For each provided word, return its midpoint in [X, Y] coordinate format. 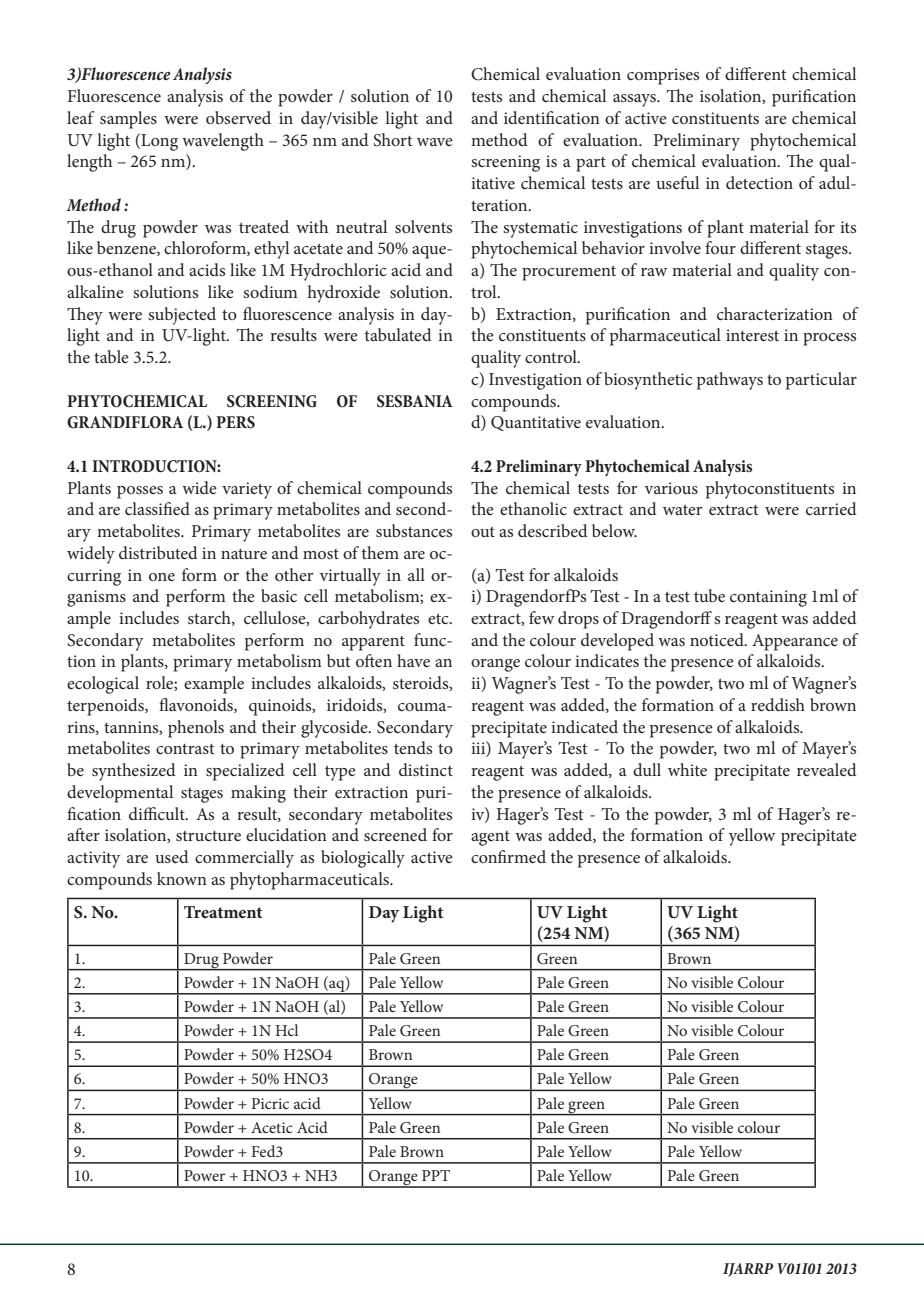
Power [204, 1175]
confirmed [508, 856]
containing [768, 598]
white [687, 769]
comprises [663, 76]
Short [392, 140]
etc [439, 619]
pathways [730, 381]
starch [210, 618]
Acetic [272, 1127]
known [182, 878]
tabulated [398, 334]
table [111, 356]
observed [238, 117]
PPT [436, 1175]
